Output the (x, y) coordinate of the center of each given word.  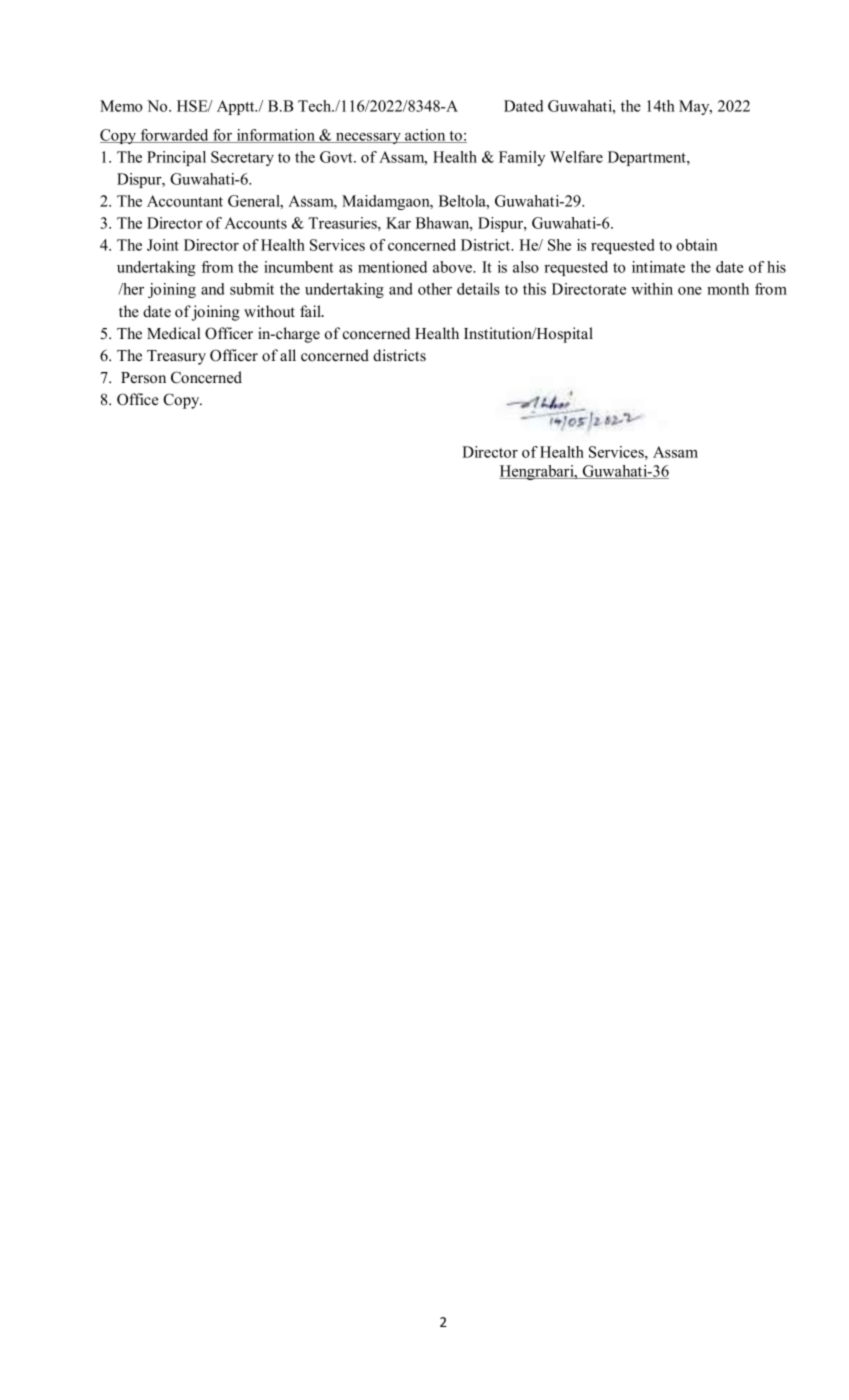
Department (648, 158)
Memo (121, 106)
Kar (398, 223)
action (425, 136)
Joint (163, 245)
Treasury (176, 357)
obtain (697, 245)
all (288, 355)
